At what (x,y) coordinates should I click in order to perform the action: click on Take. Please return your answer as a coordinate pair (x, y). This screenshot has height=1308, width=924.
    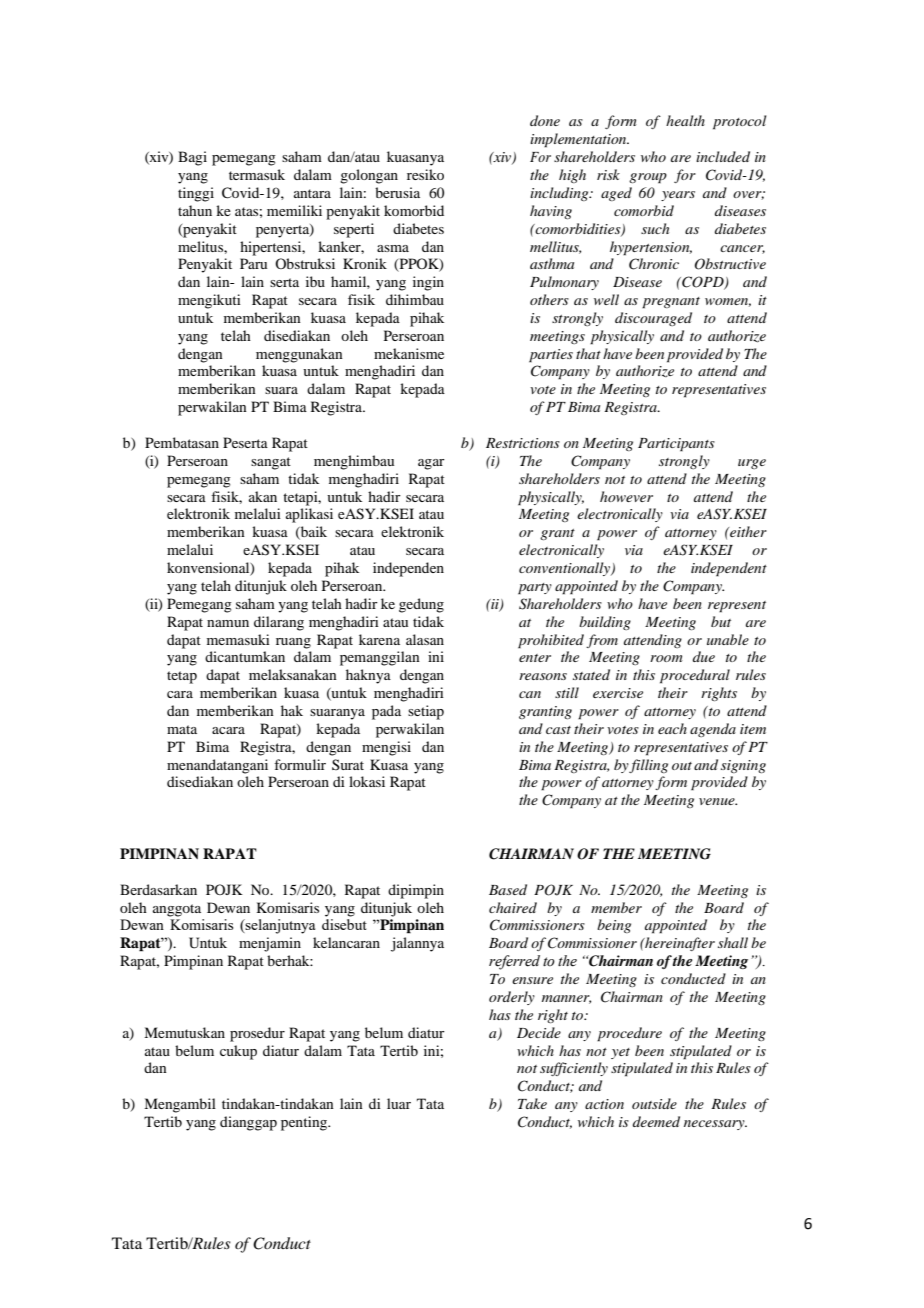
    Looking at the image, I should click on (532, 1103).
